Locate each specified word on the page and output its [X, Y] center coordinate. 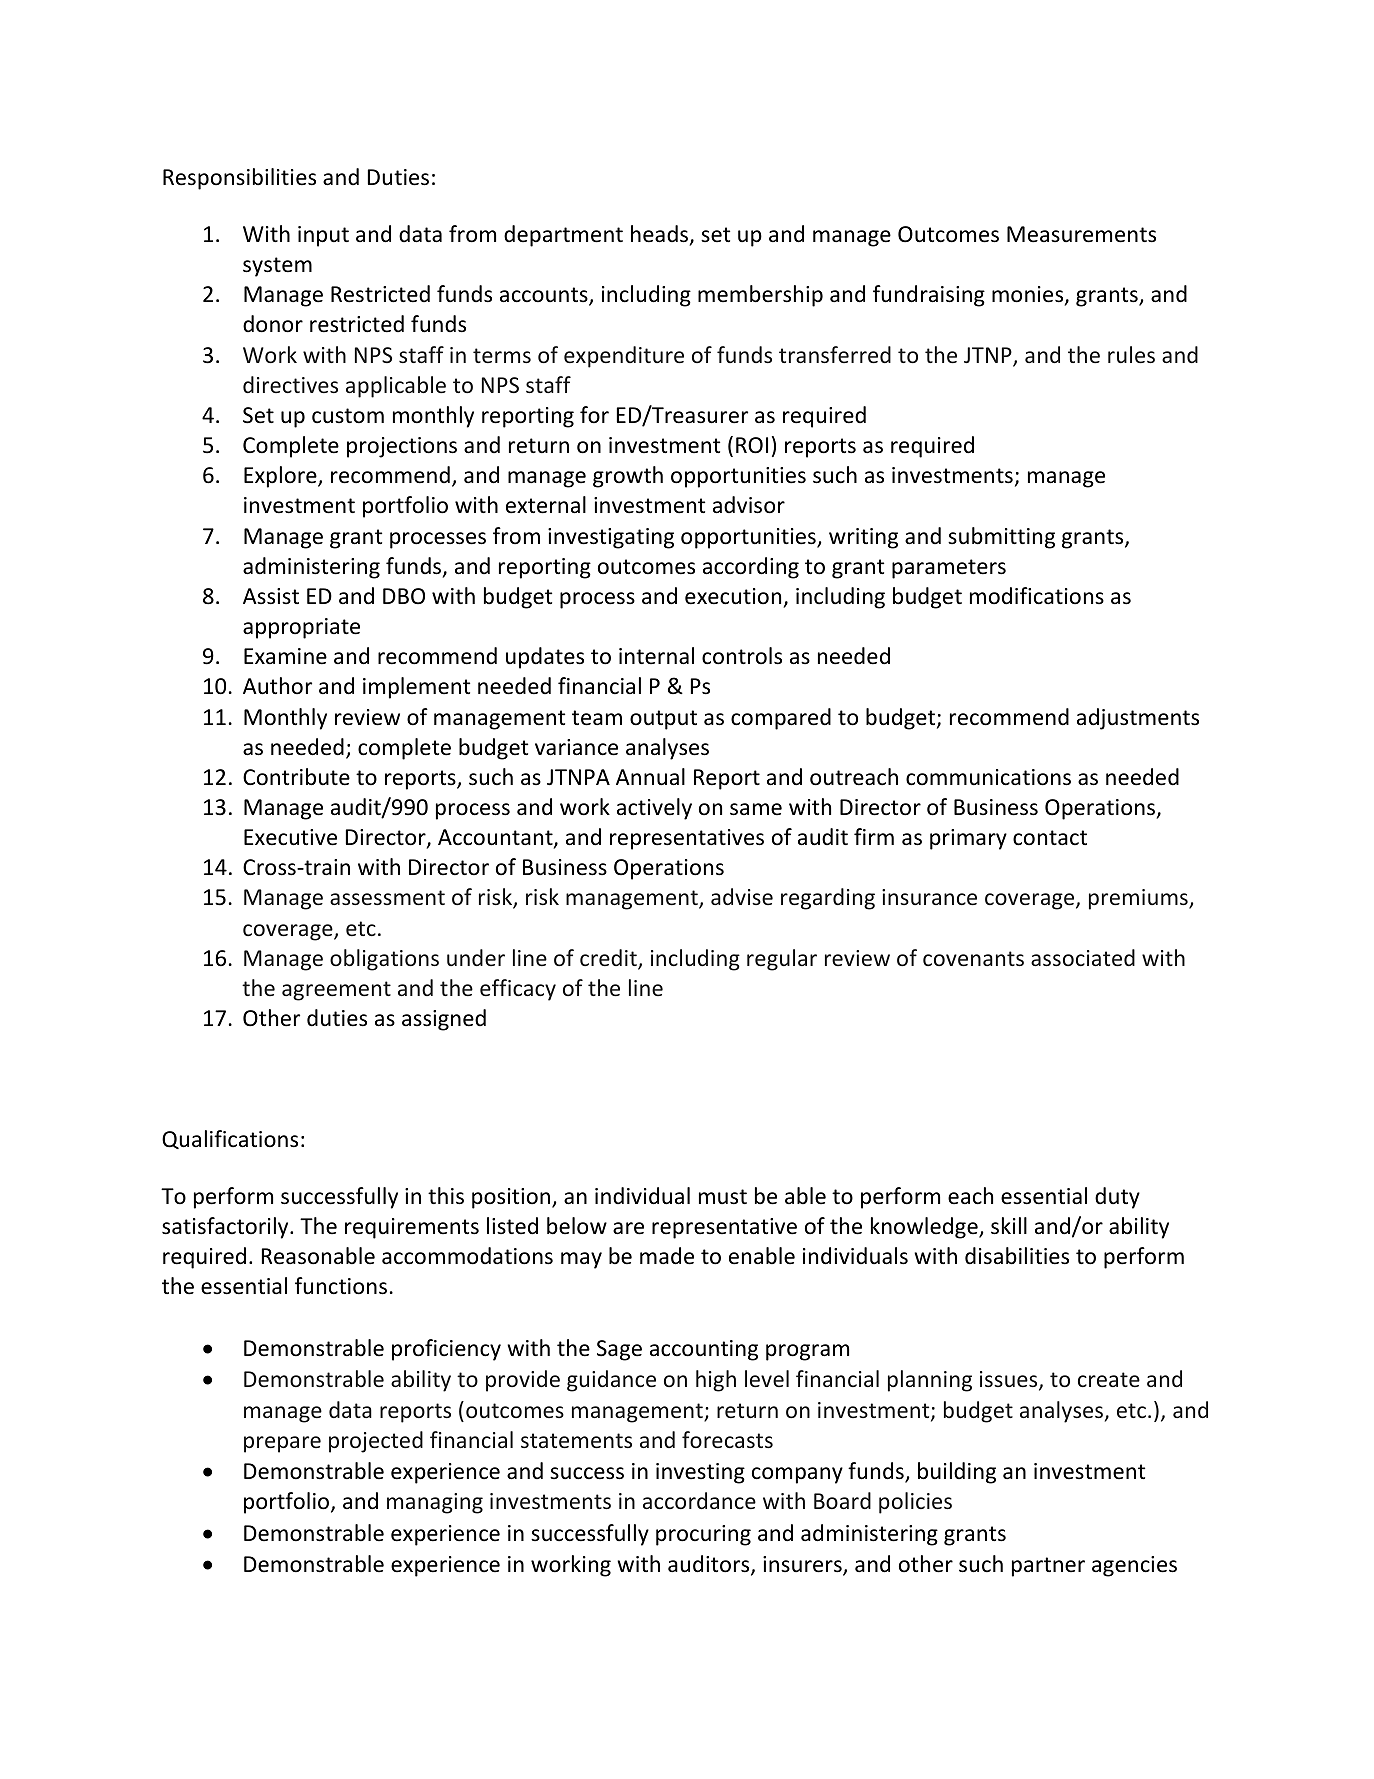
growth [628, 477]
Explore [281, 477]
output [663, 720]
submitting [1001, 538]
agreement [336, 991]
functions [341, 1286]
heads [661, 235]
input [323, 236]
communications [988, 777]
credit [609, 959]
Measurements [1081, 234]
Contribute [296, 777]
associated [1083, 957]
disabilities [1017, 1256]
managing [435, 1503]
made [667, 1256]
